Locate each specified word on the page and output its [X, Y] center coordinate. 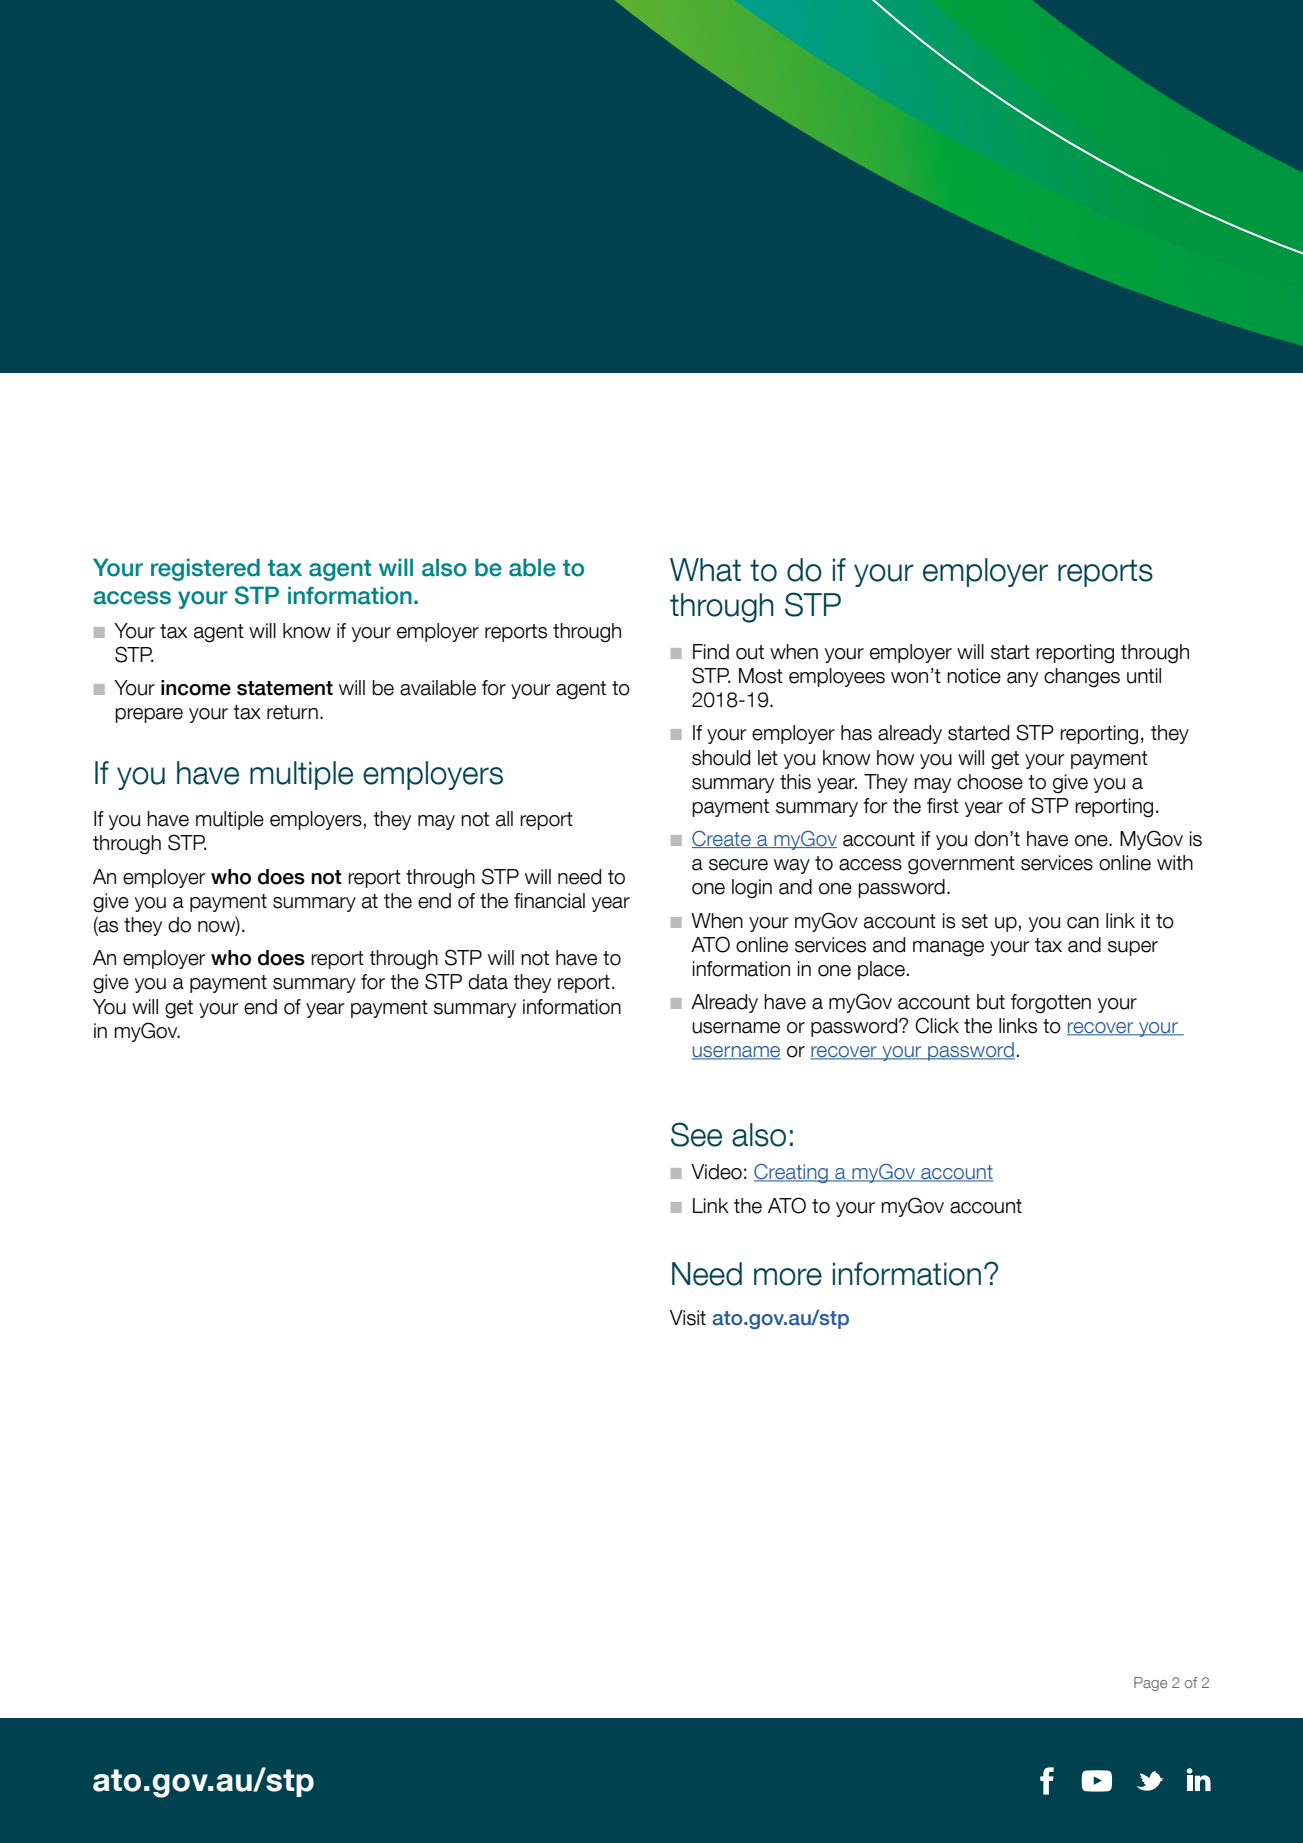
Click [937, 1025]
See [696, 1134]
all [504, 819]
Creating [792, 1173]
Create [722, 839]
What [705, 570]
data [488, 982]
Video [716, 1172]
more [788, 1277]
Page [1150, 1684]
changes [1082, 678]
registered [205, 569]
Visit [688, 1318]
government [961, 865]
